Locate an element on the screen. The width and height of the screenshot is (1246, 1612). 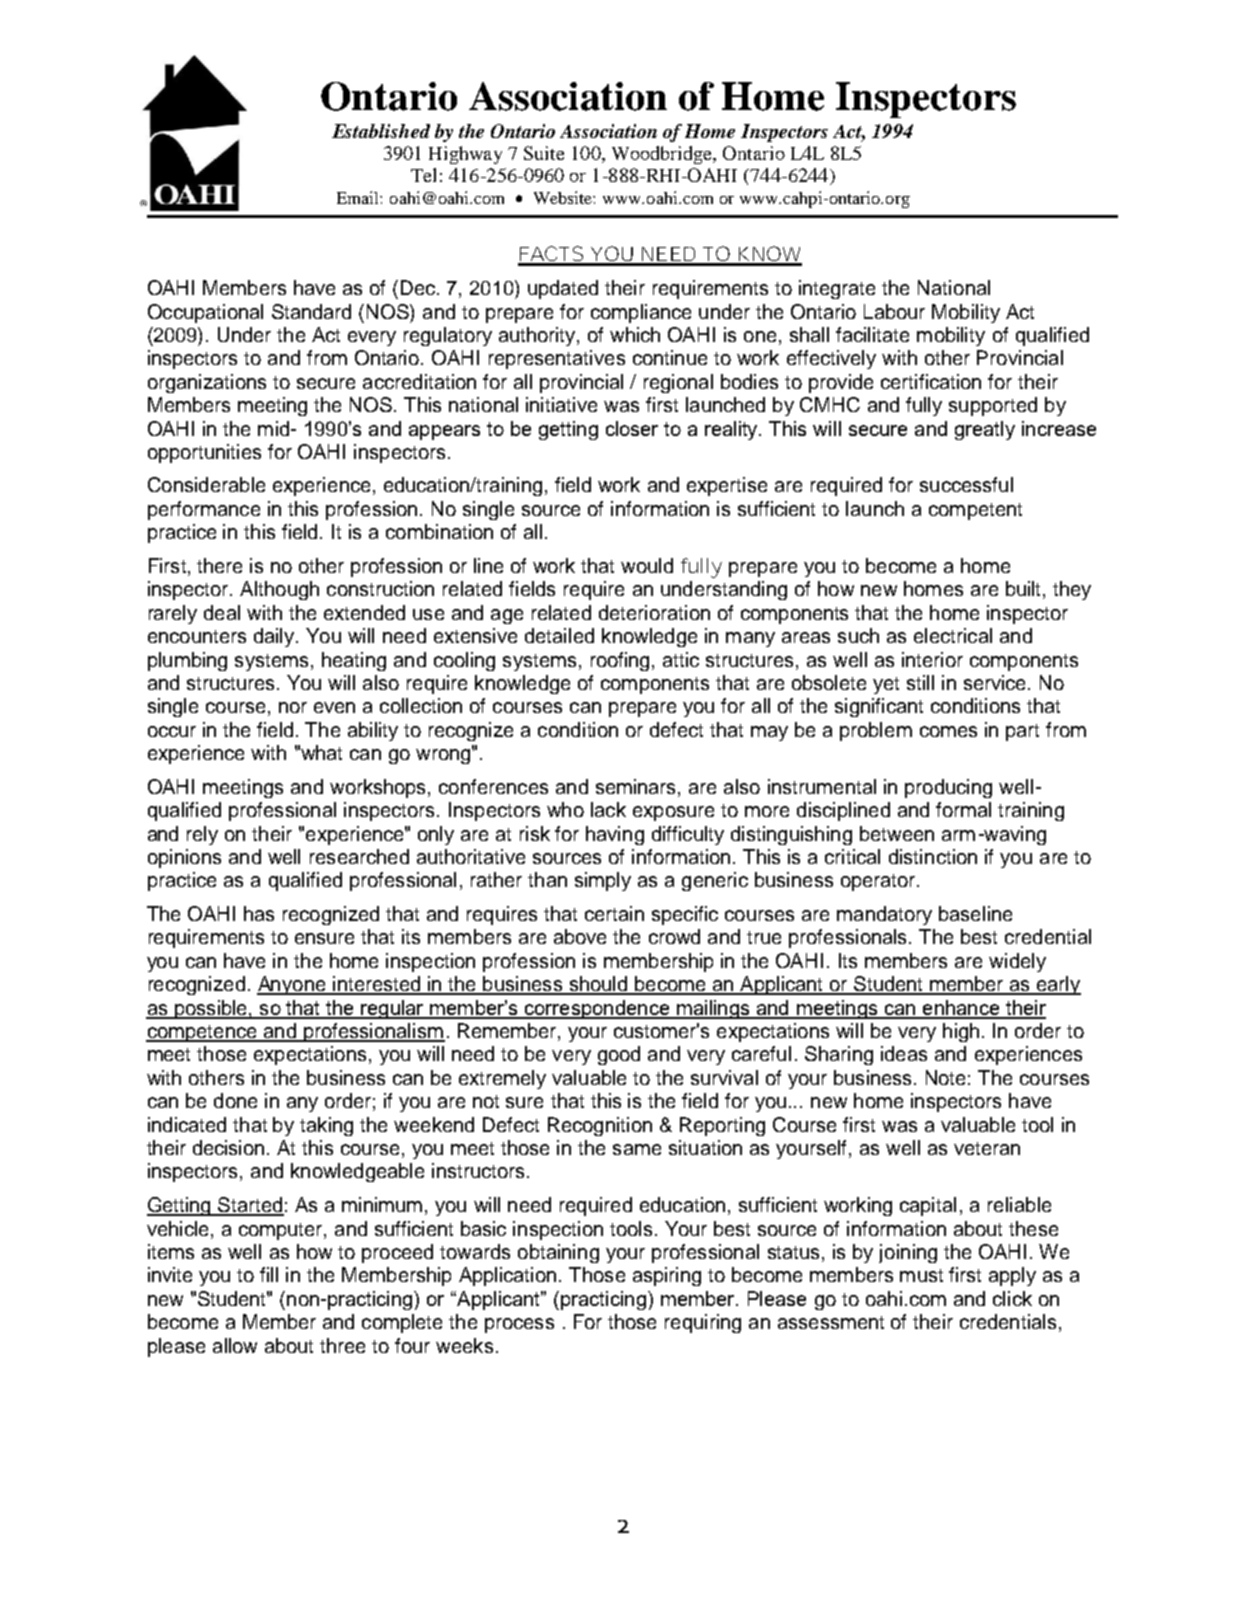
seminars is located at coordinates (637, 786).
